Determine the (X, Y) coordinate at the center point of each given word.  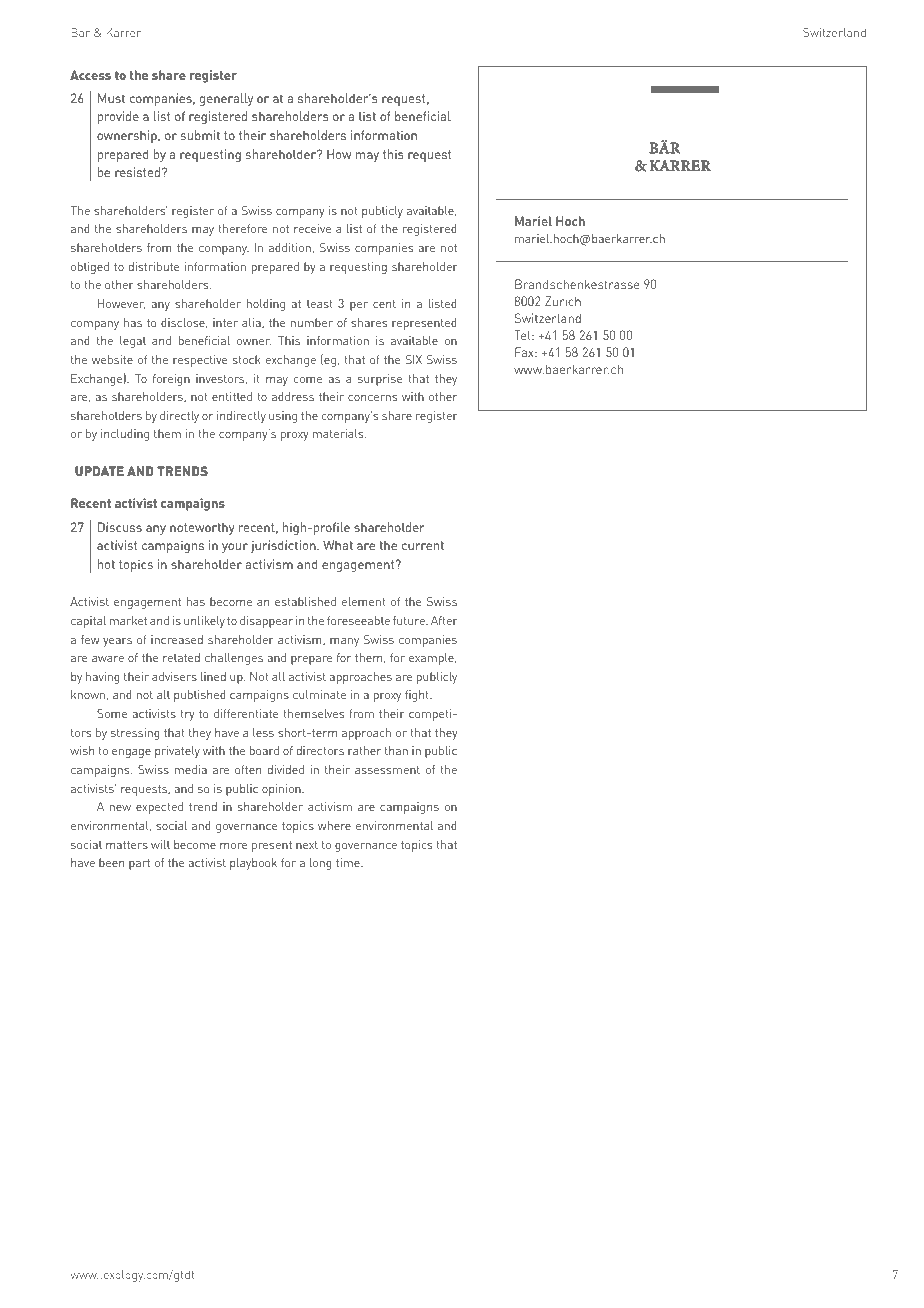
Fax (525, 352)
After (444, 620)
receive (312, 228)
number (312, 322)
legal (133, 342)
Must (111, 98)
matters (127, 845)
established (305, 601)
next (307, 845)
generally (226, 99)
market (128, 620)
